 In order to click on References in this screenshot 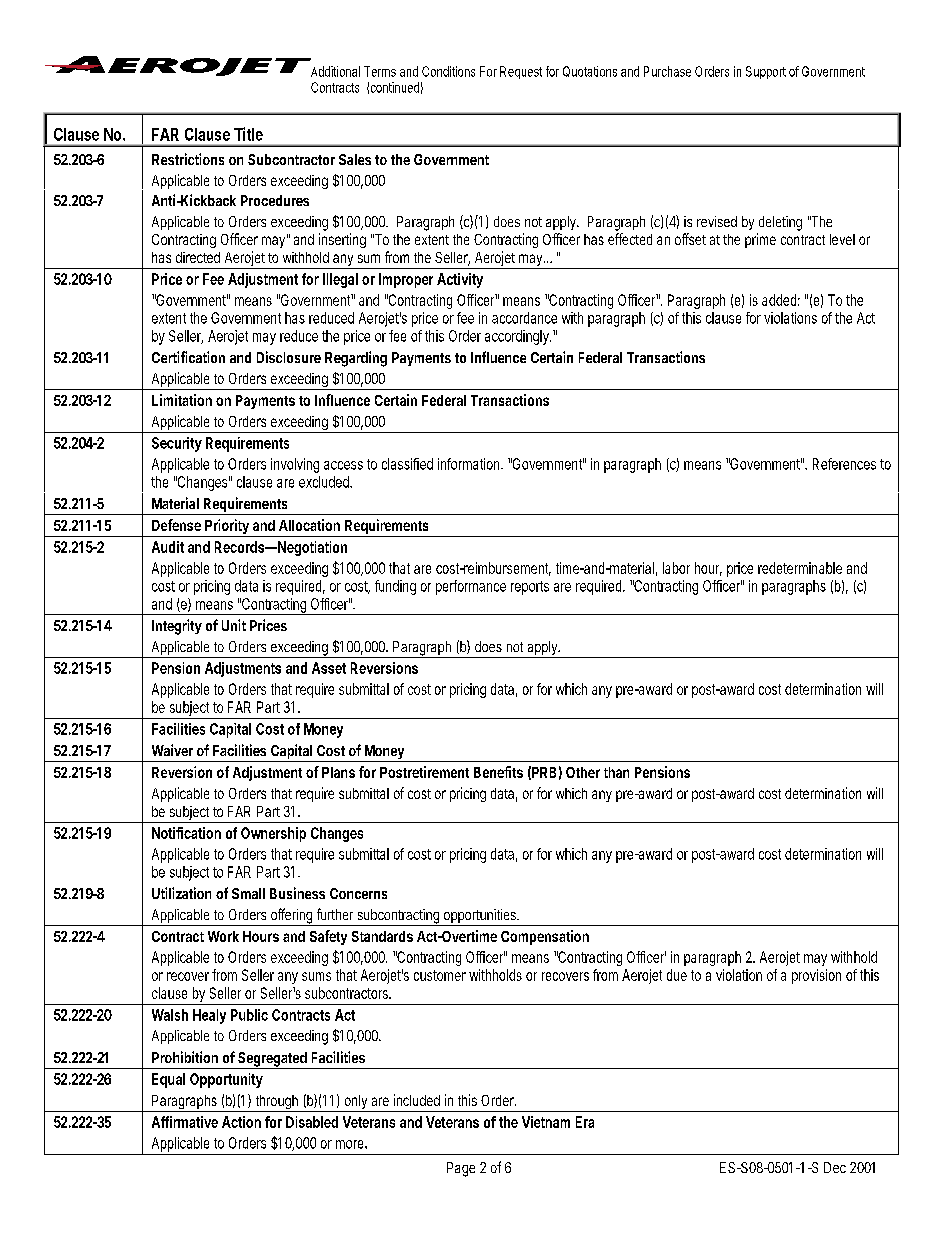, I will do `click(844, 464)`.
